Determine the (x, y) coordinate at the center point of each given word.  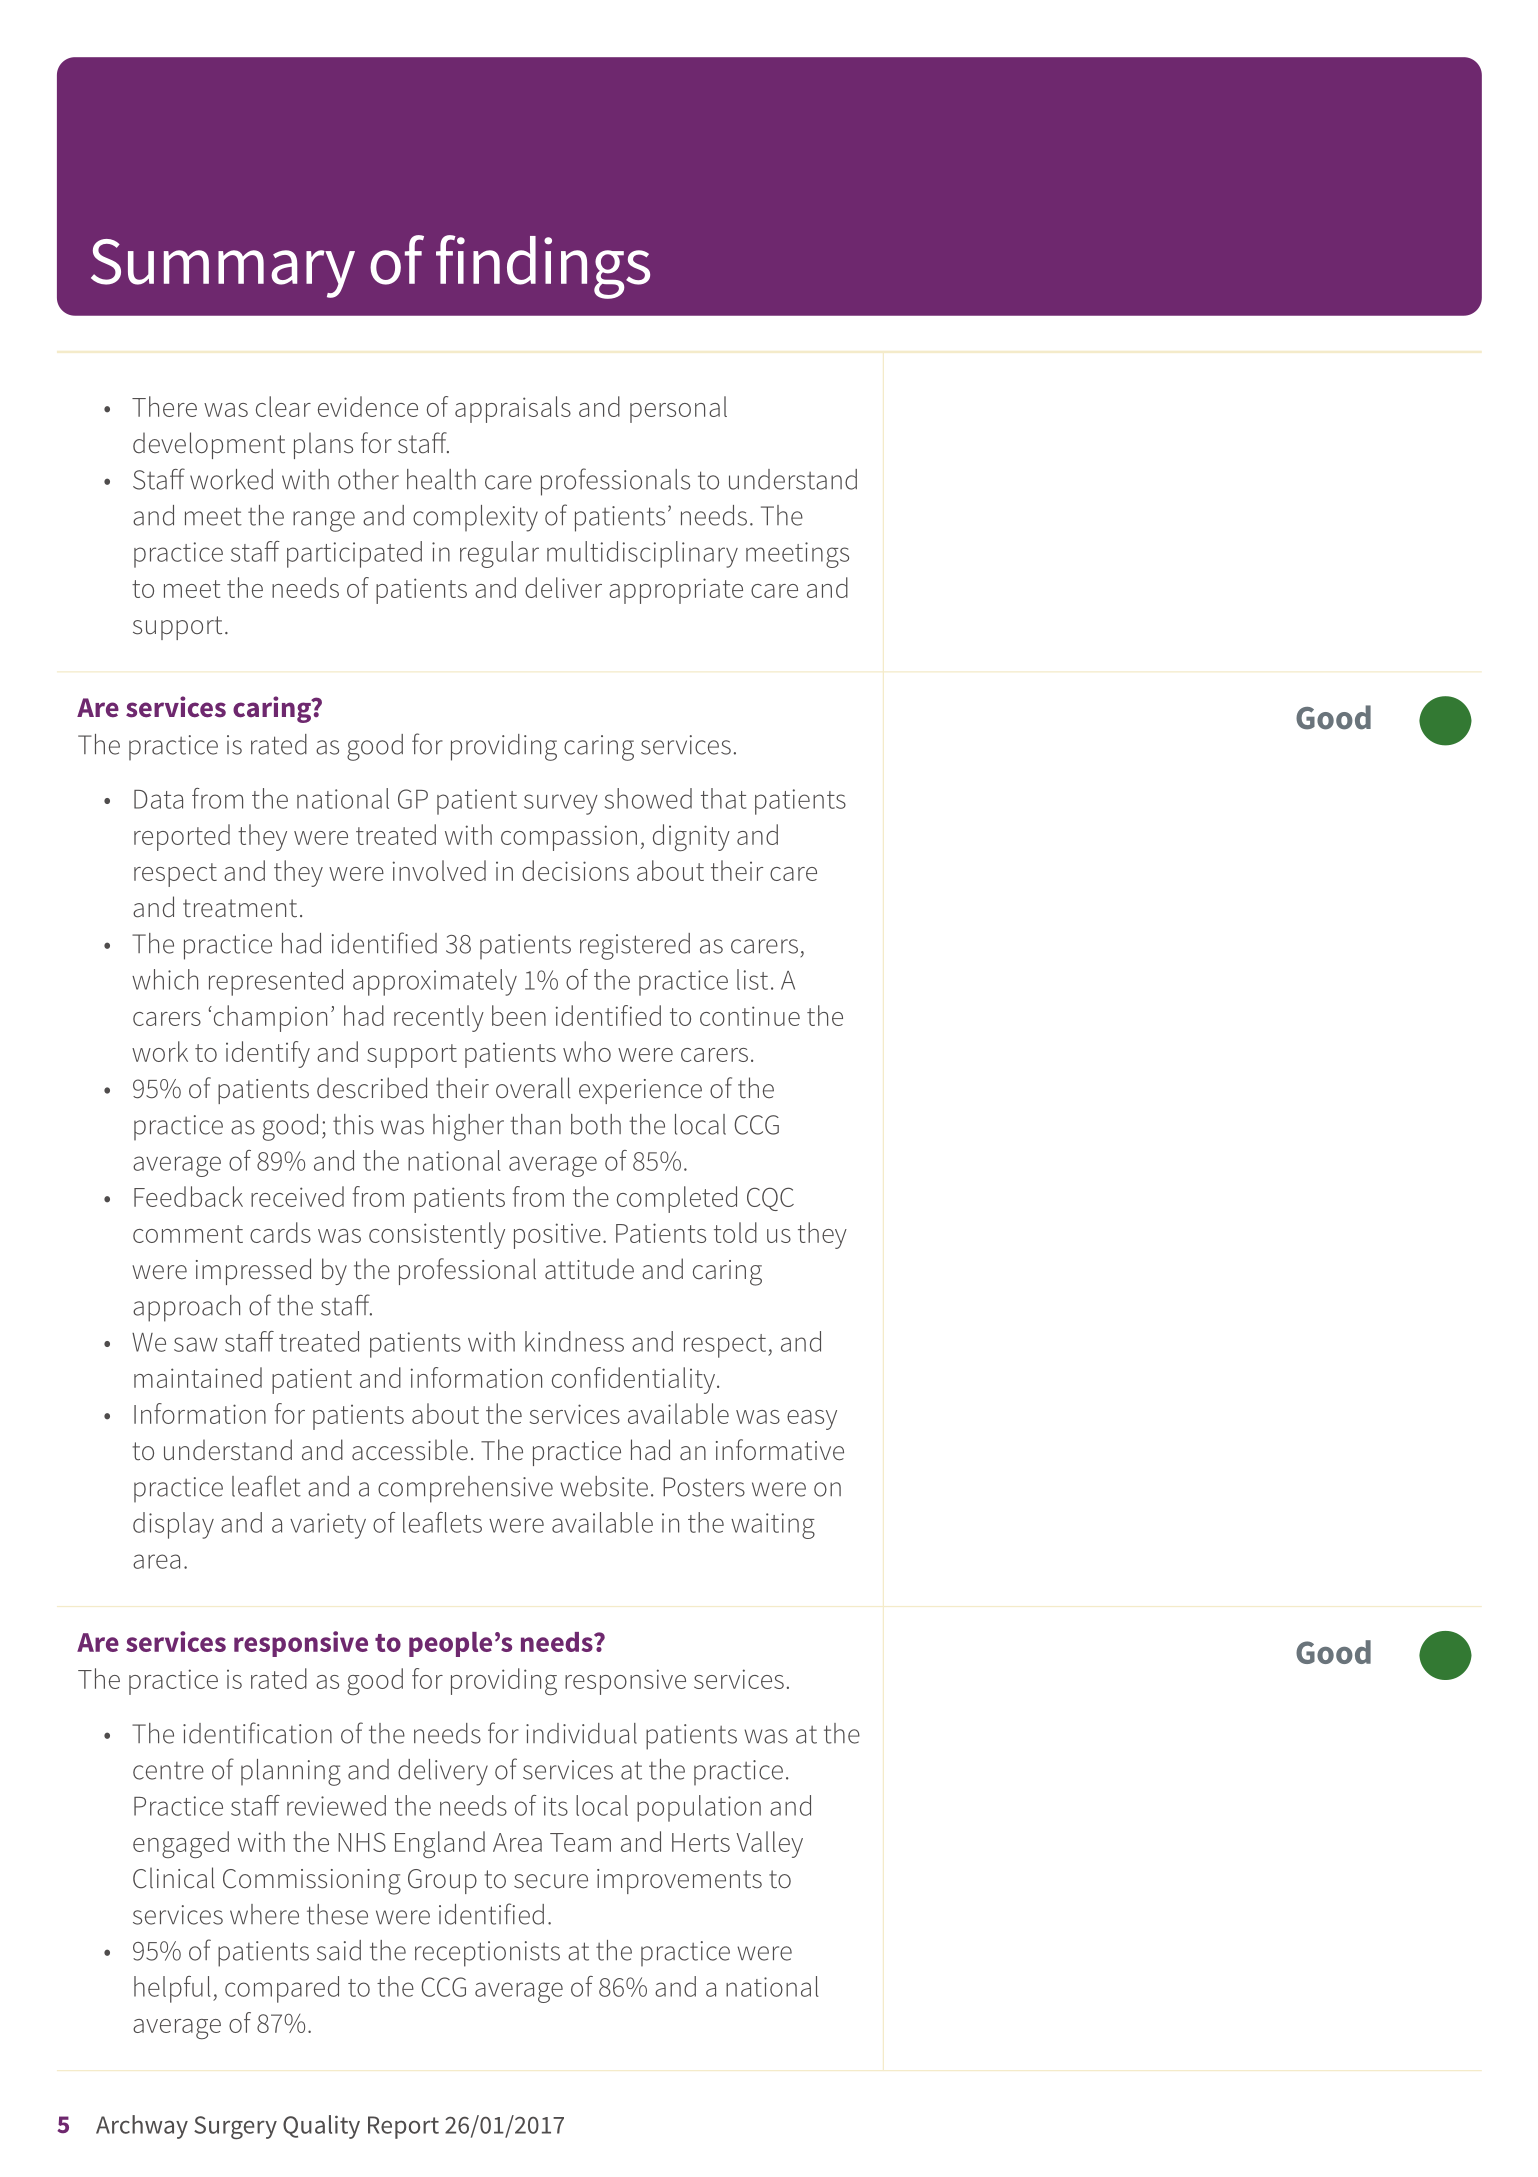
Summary (223, 268)
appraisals (513, 409)
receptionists (487, 1954)
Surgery (235, 2127)
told (735, 1232)
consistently (437, 1235)
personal (678, 409)
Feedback (188, 1196)
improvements (679, 1881)
